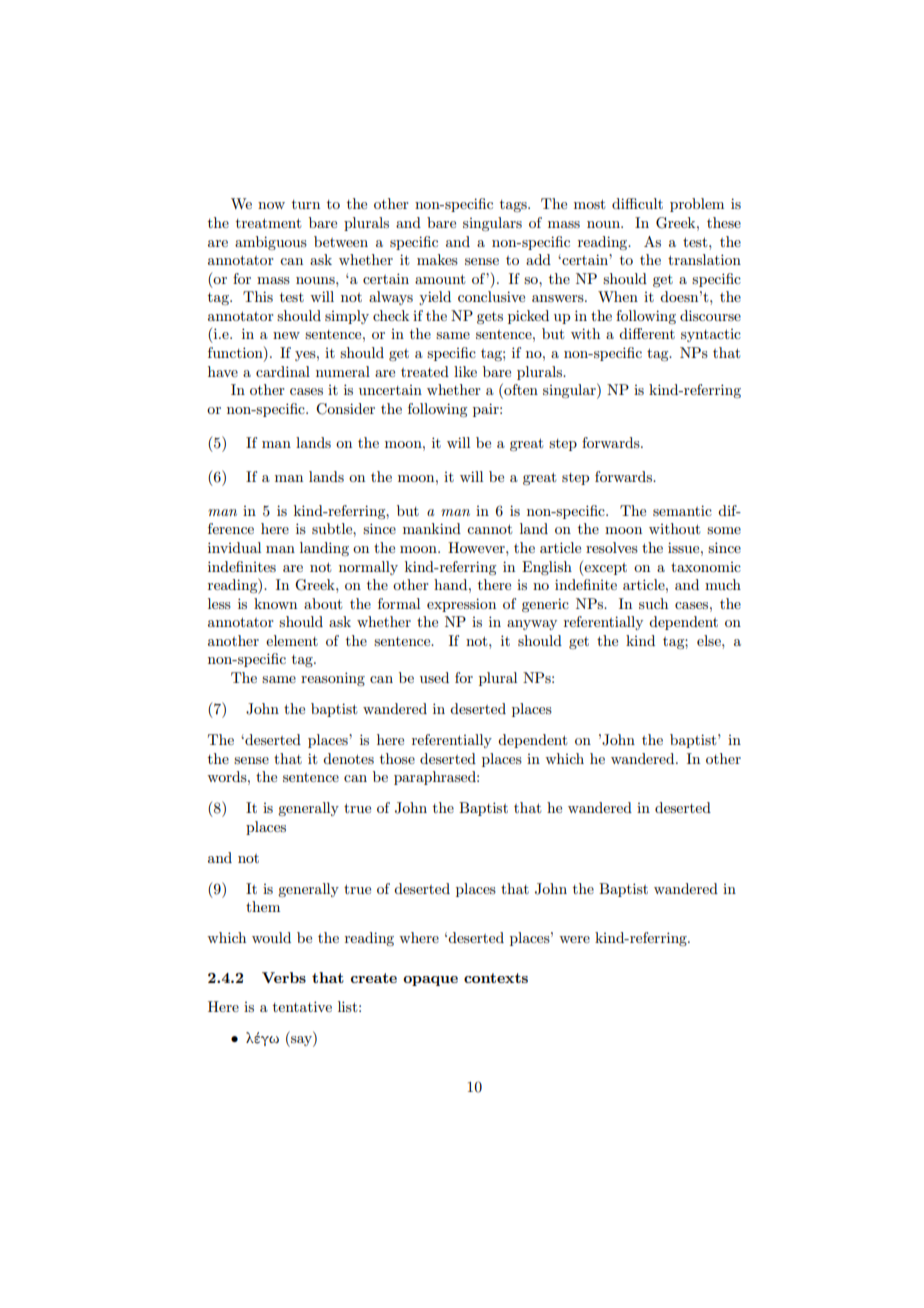 This image has height=1308, width=924. Describe the element at coordinates (397, 758) in the image. I see `those` at that location.
